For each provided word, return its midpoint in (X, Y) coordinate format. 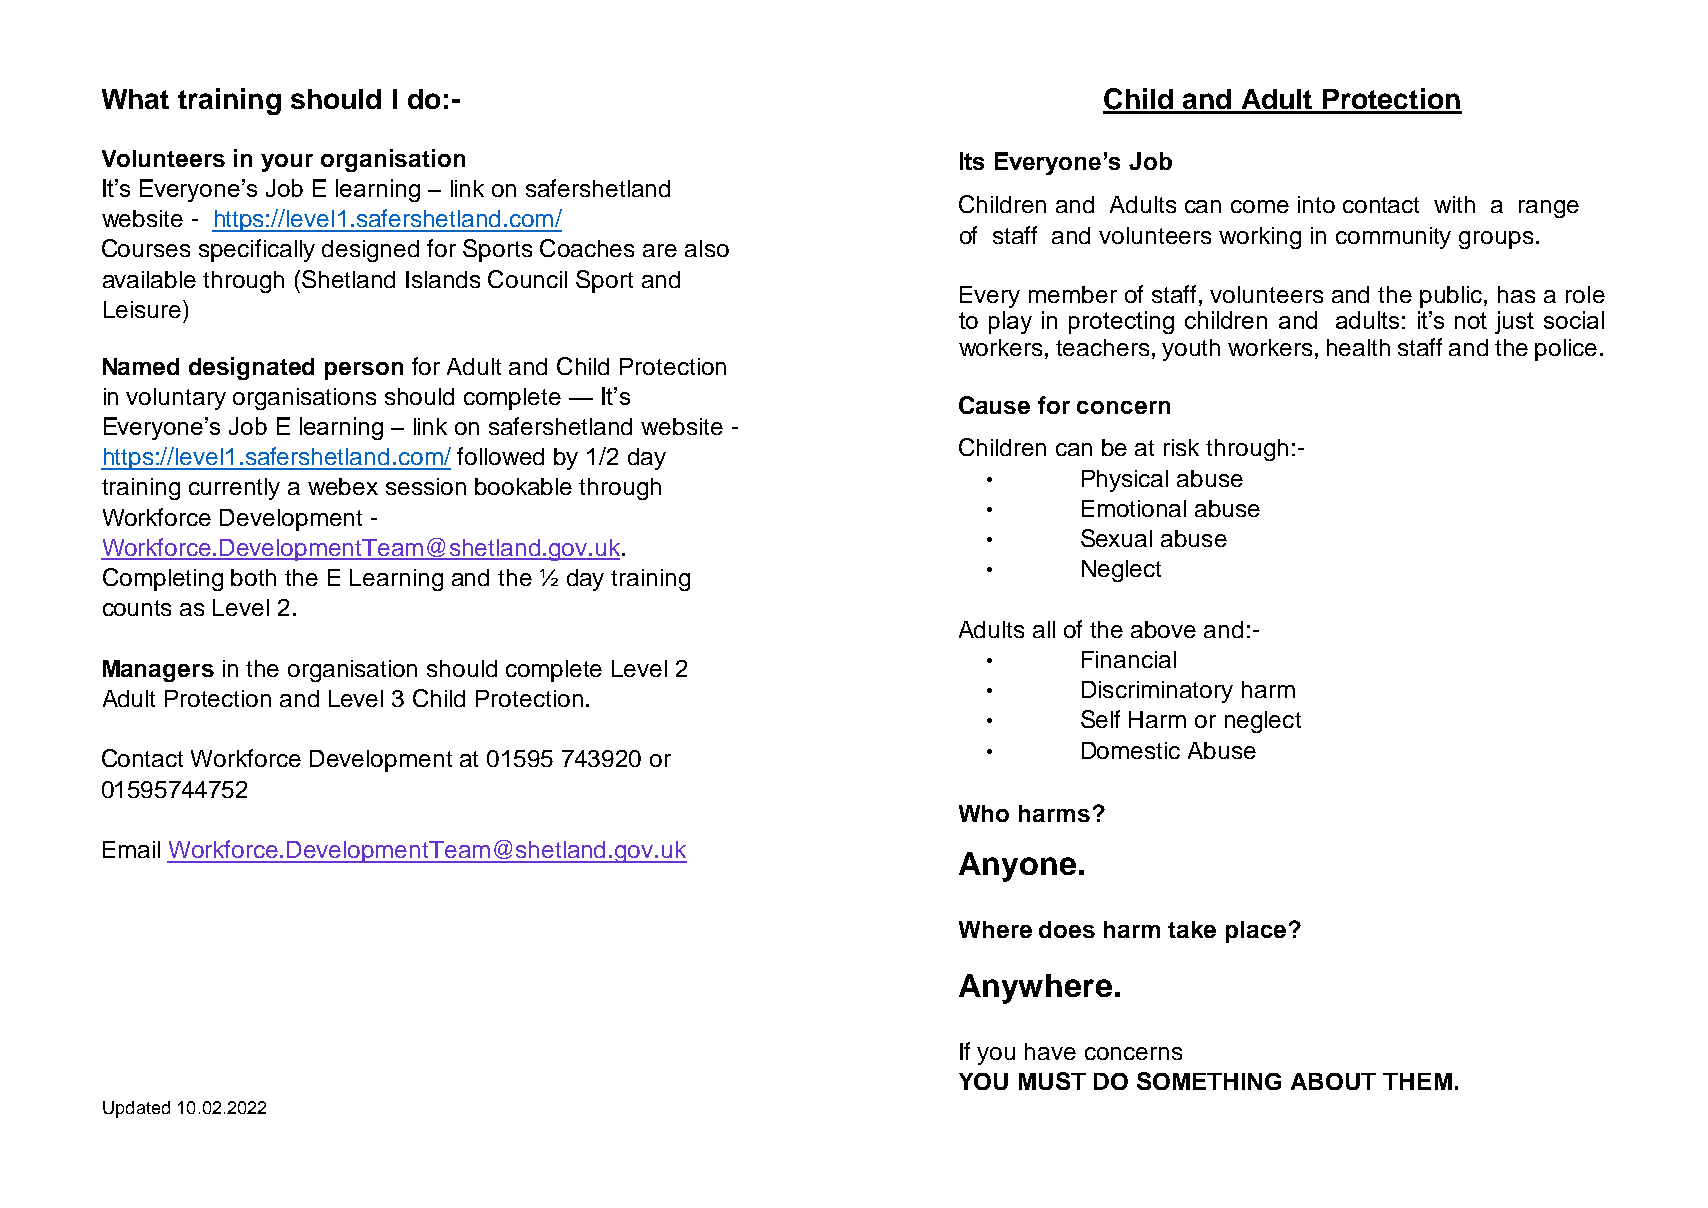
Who (984, 813)
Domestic (1131, 750)
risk (1181, 447)
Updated (136, 1109)
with (1454, 204)
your (287, 163)
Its (972, 161)
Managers (158, 671)
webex (343, 486)
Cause (994, 405)
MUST (1052, 1081)
